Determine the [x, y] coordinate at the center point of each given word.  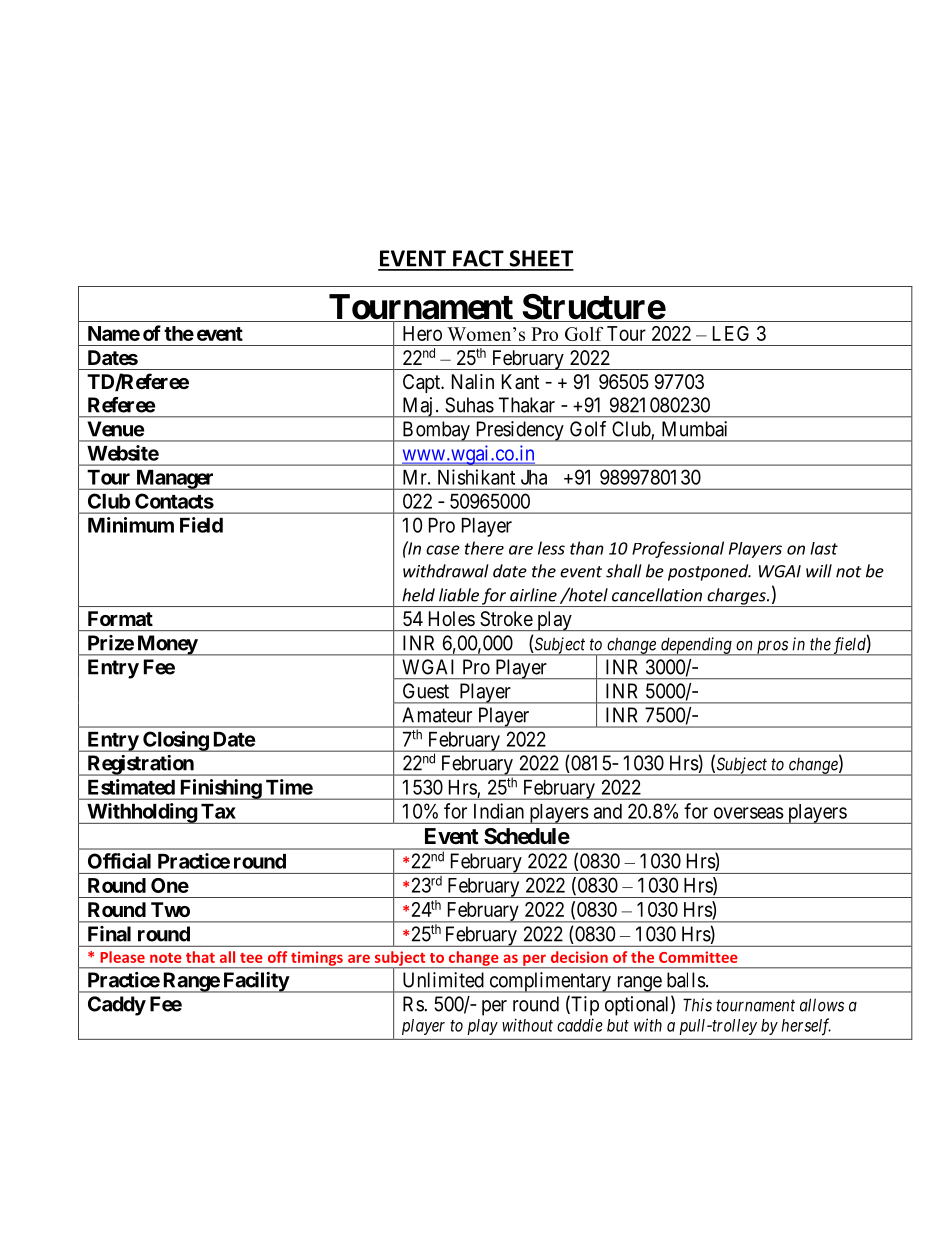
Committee [698, 957]
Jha [534, 477]
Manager [175, 480]
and [608, 811]
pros [772, 648]
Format [120, 618]
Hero [422, 333]
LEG [731, 333]
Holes [452, 618]
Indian [499, 811]
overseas [749, 813]
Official [119, 861]
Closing [175, 741]
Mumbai [694, 429]
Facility [255, 982]
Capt [423, 383]
